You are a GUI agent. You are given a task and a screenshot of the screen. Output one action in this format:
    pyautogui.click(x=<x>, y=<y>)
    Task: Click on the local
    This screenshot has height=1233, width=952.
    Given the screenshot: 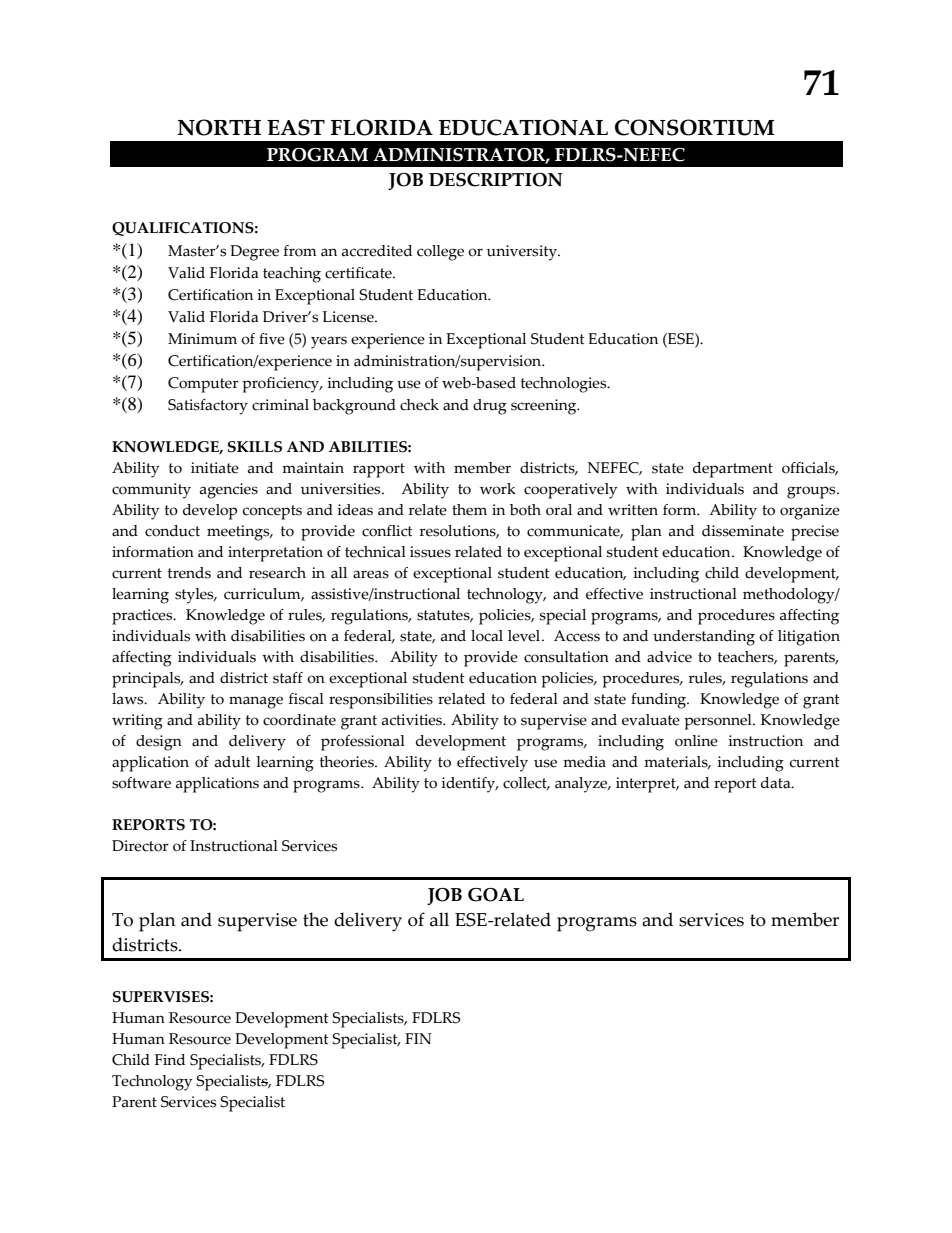 What is the action you would take?
    pyautogui.click(x=487, y=636)
